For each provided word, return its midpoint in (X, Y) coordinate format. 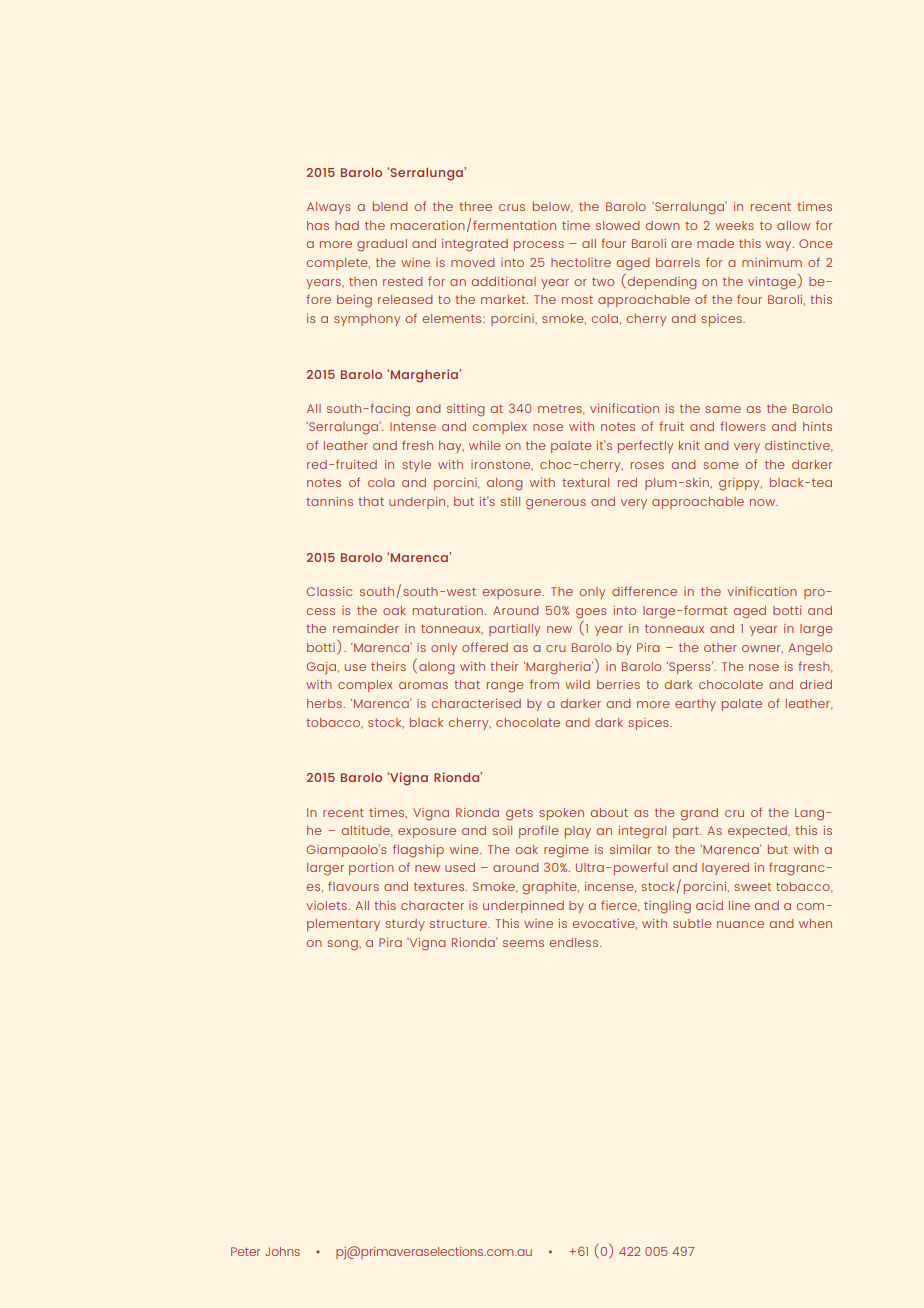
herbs (324, 703)
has (318, 225)
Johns (282, 1251)
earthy (695, 705)
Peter (245, 1251)
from (544, 684)
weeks (734, 225)
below (552, 207)
